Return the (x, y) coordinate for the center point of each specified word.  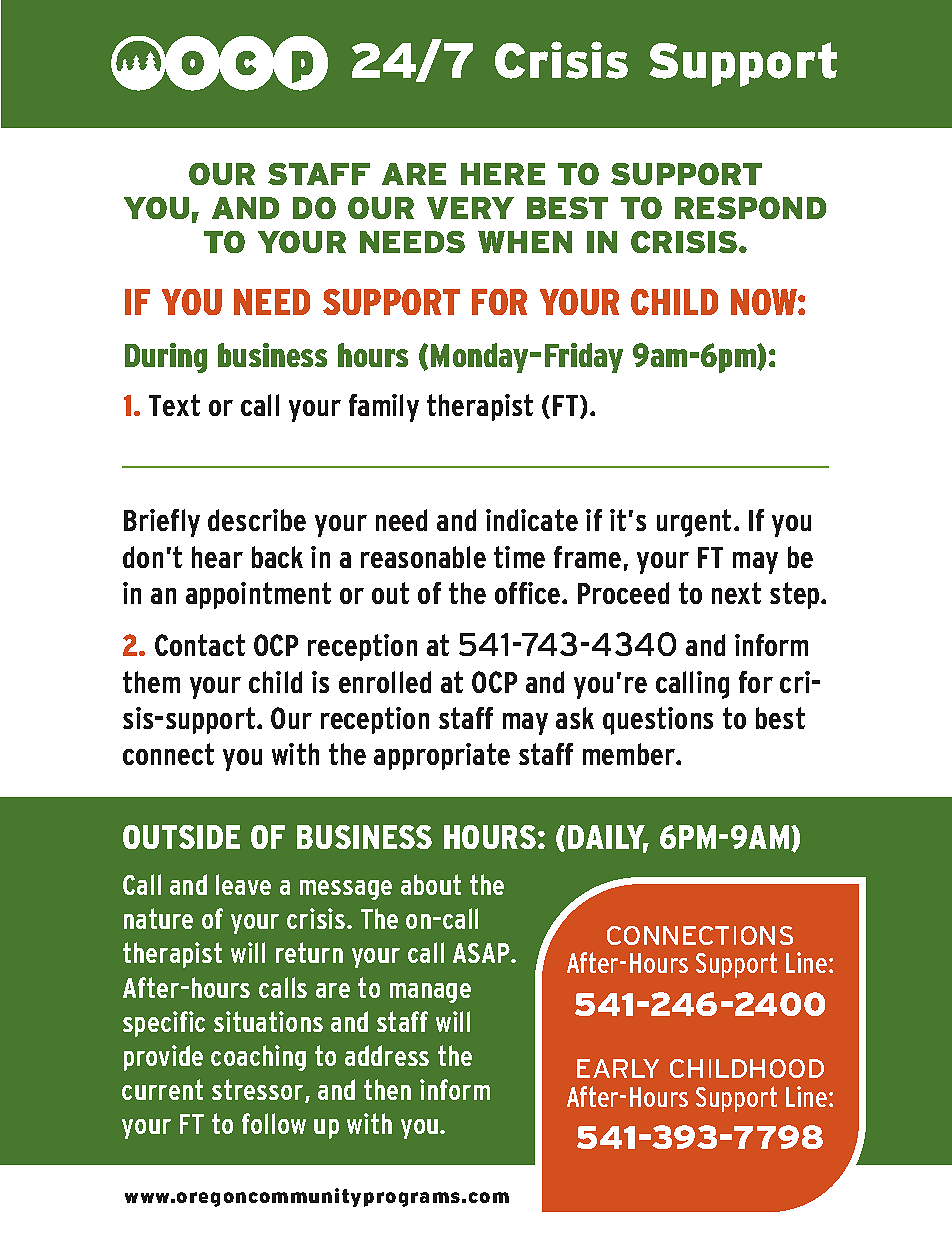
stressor (259, 1091)
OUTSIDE (181, 837)
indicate (532, 520)
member (630, 754)
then (387, 1089)
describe (257, 520)
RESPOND (750, 208)
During (166, 358)
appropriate (442, 756)
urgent (694, 523)
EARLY (618, 1068)
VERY (470, 208)
